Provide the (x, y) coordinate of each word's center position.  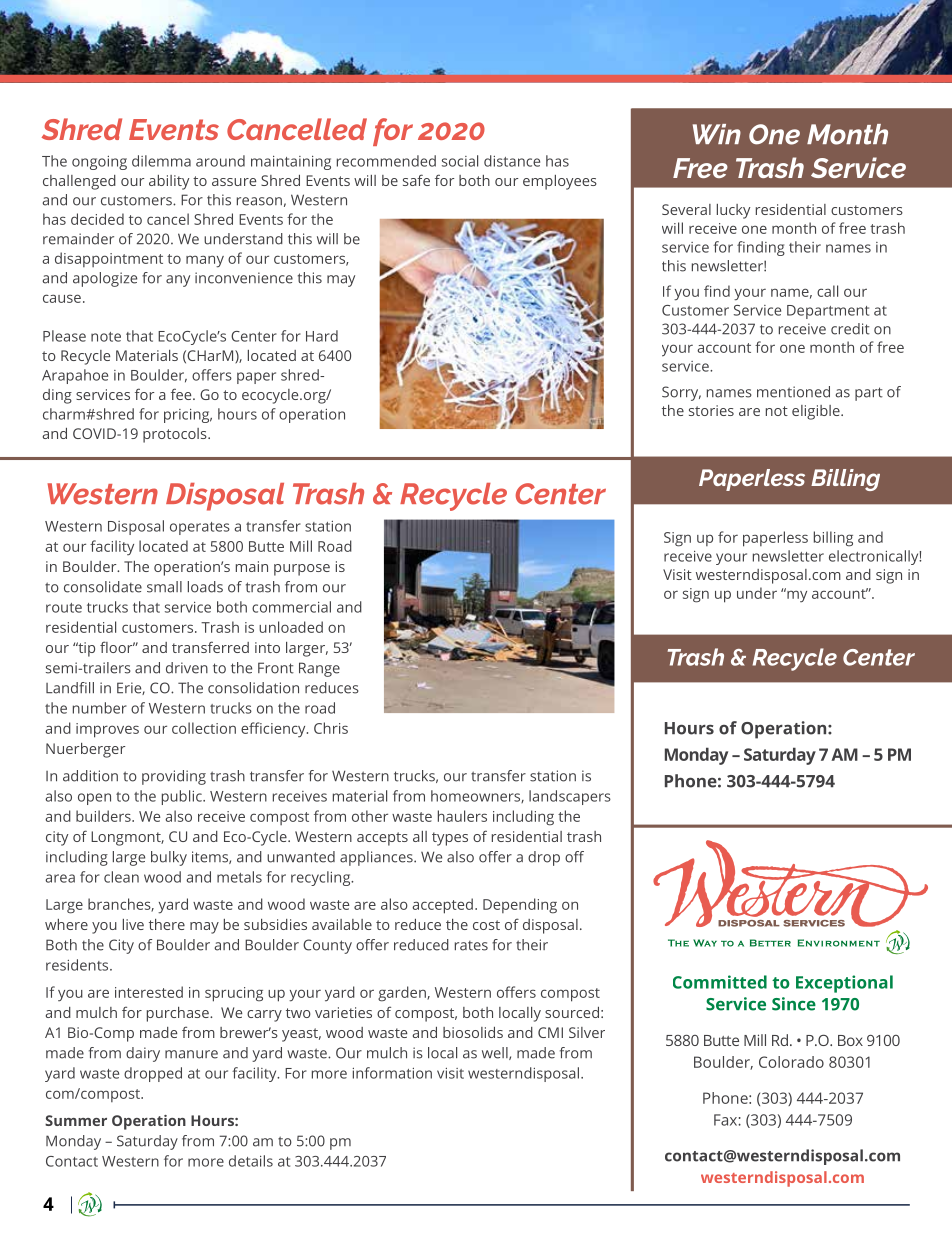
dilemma (161, 161)
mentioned (793, 392)
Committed (720, 982)
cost (486, 925)
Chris (331, 728)
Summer (76, 1120)
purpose (302, 570)
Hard (322, 336)
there (167, 924)
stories (711, 410)
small (164, 587)
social (460, 161)
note (106, 337)
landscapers (570, 797)
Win (717, 134)
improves (107, 730)
